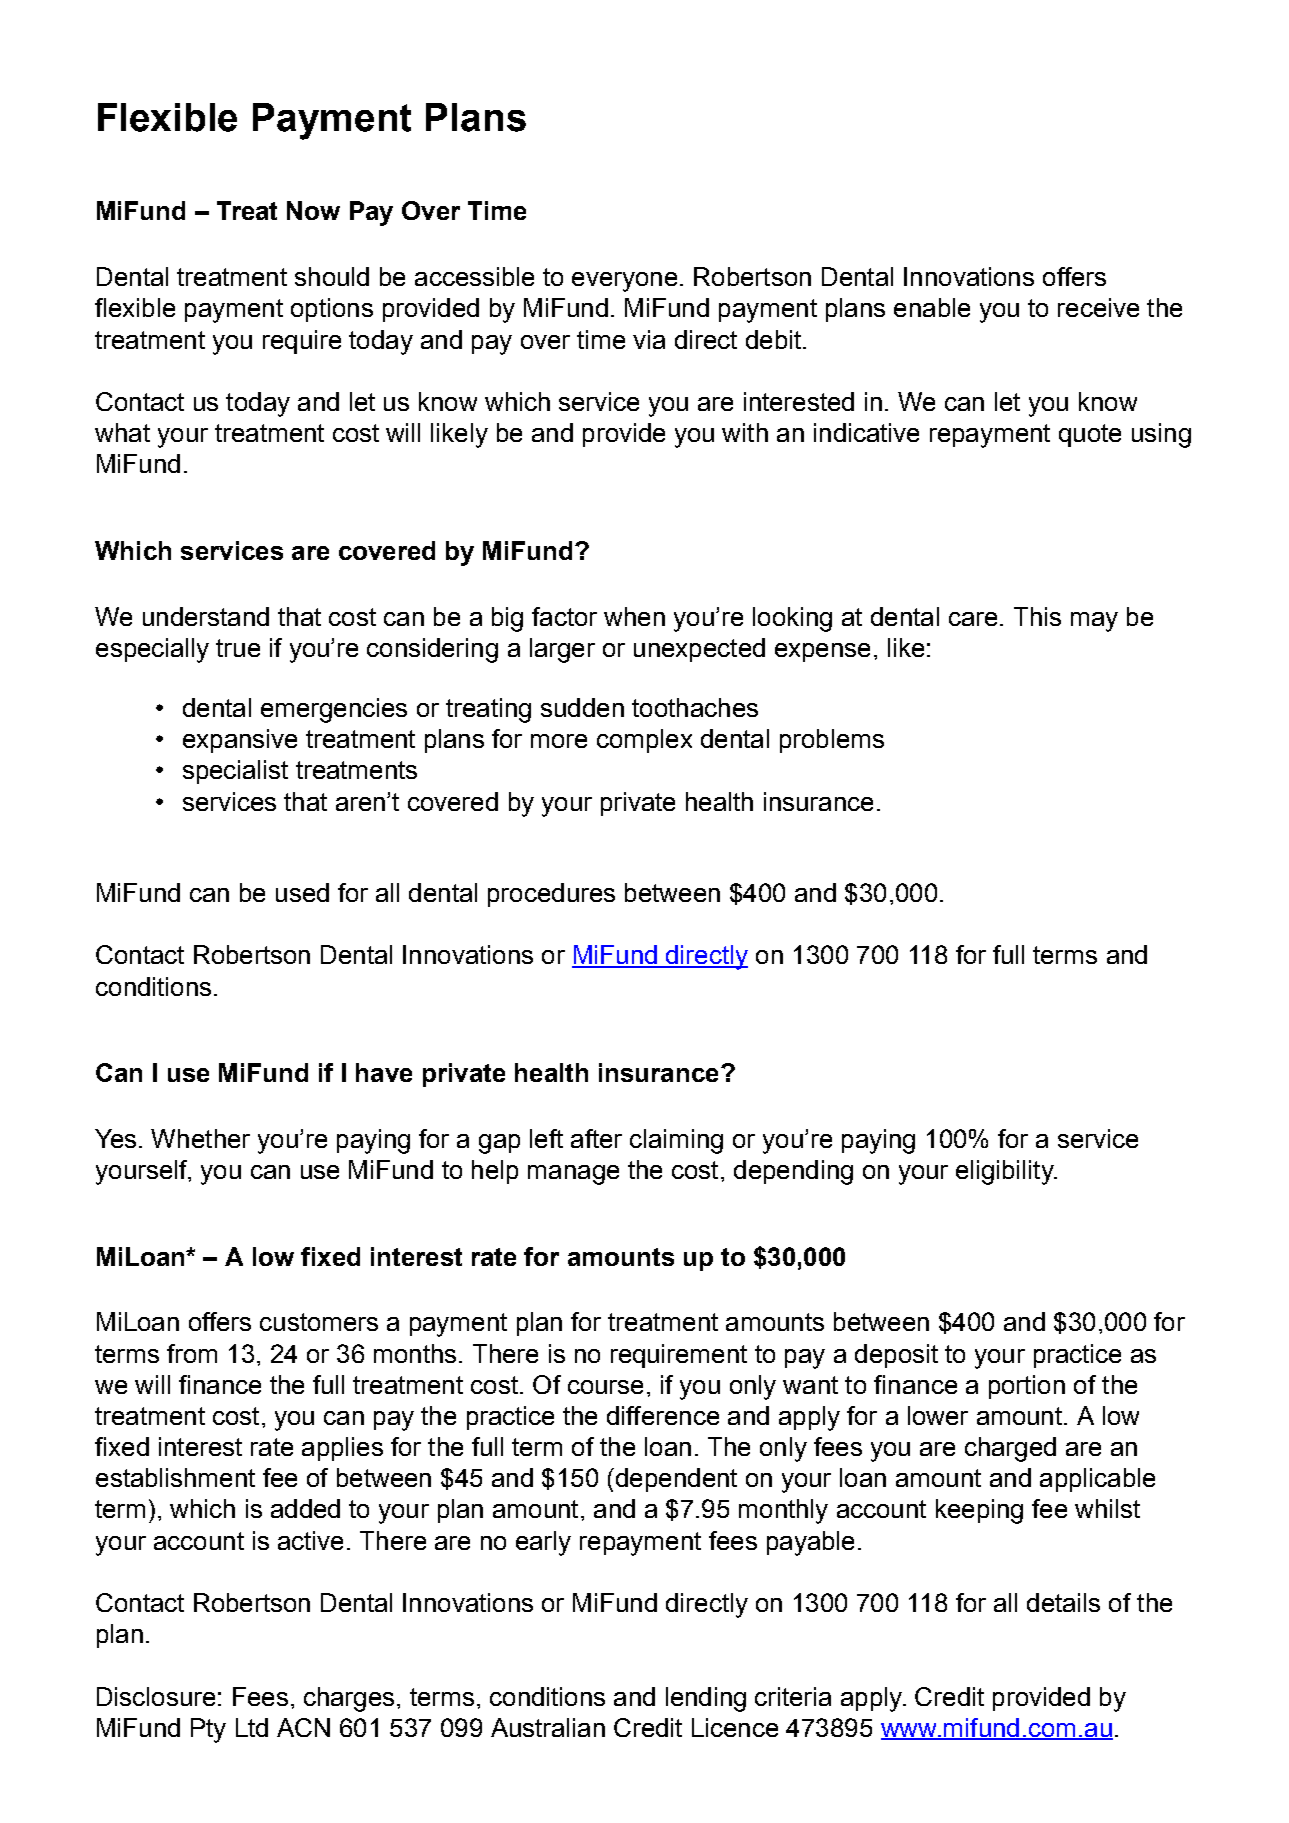 The image size is (1289, 1823). What do you see at coordinates (192, 1353) in the screenshot?
I see `from` at bounding box center [192, 1353].
